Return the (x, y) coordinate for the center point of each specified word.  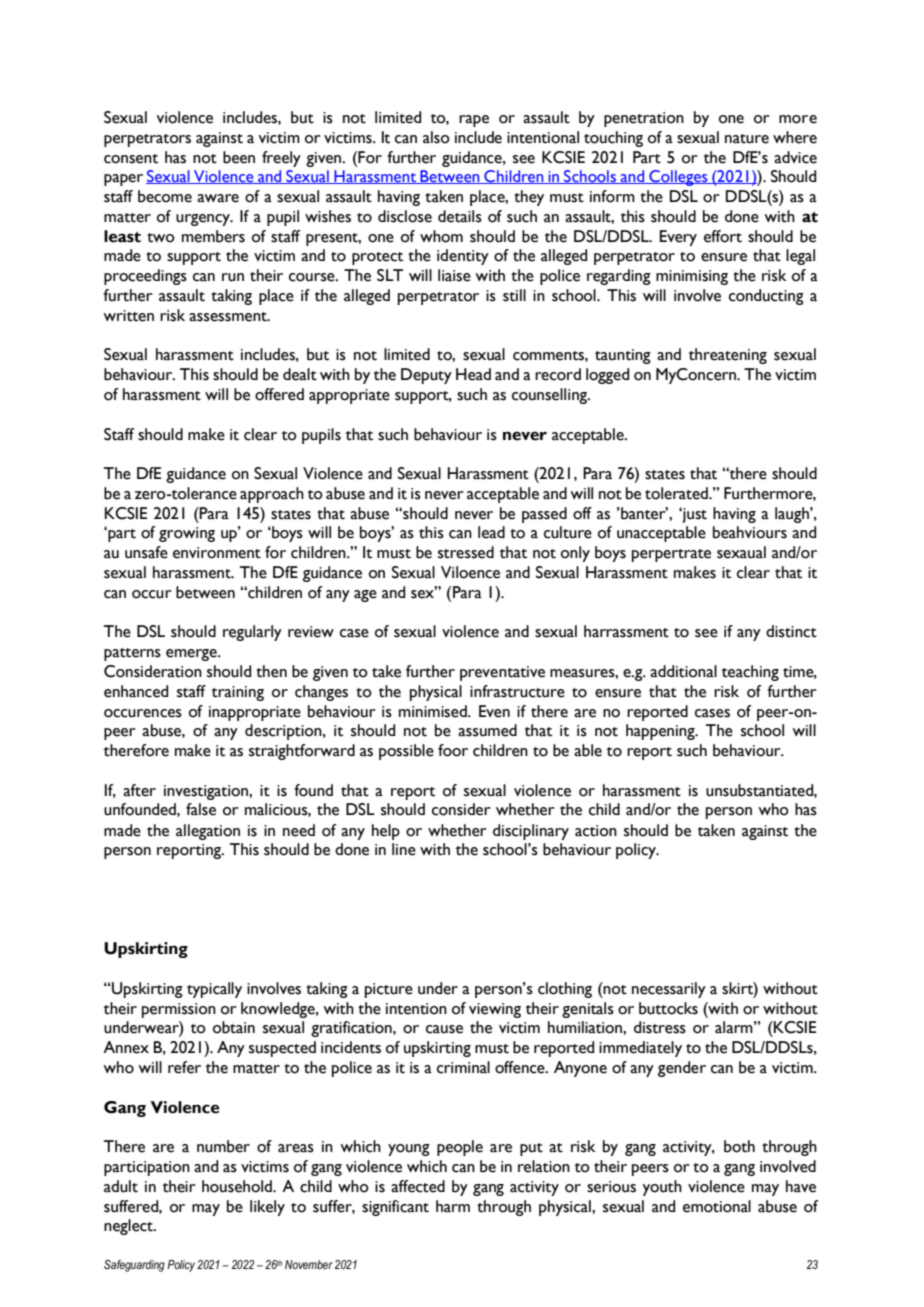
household (238, 1186)
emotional (717, 1206)
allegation (208, 832)
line (404, 849)
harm (453, 1206)
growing (187, 534)
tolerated (677, 493)
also (436, 137)
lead (491, 532)
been (239, 157)
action (596, 831)
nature (747, 139)
